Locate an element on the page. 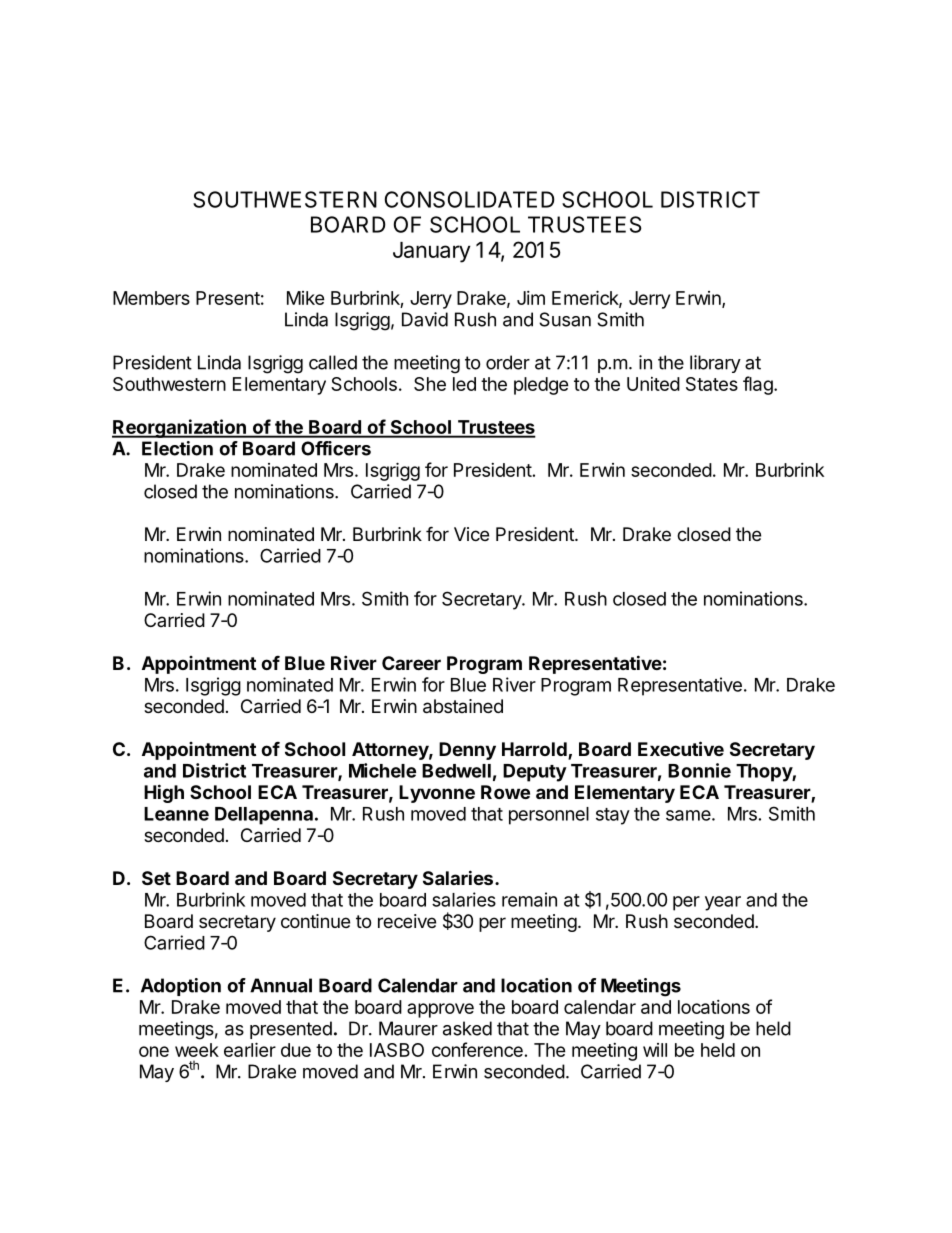  Susan is located at coordinates (565, 319).
